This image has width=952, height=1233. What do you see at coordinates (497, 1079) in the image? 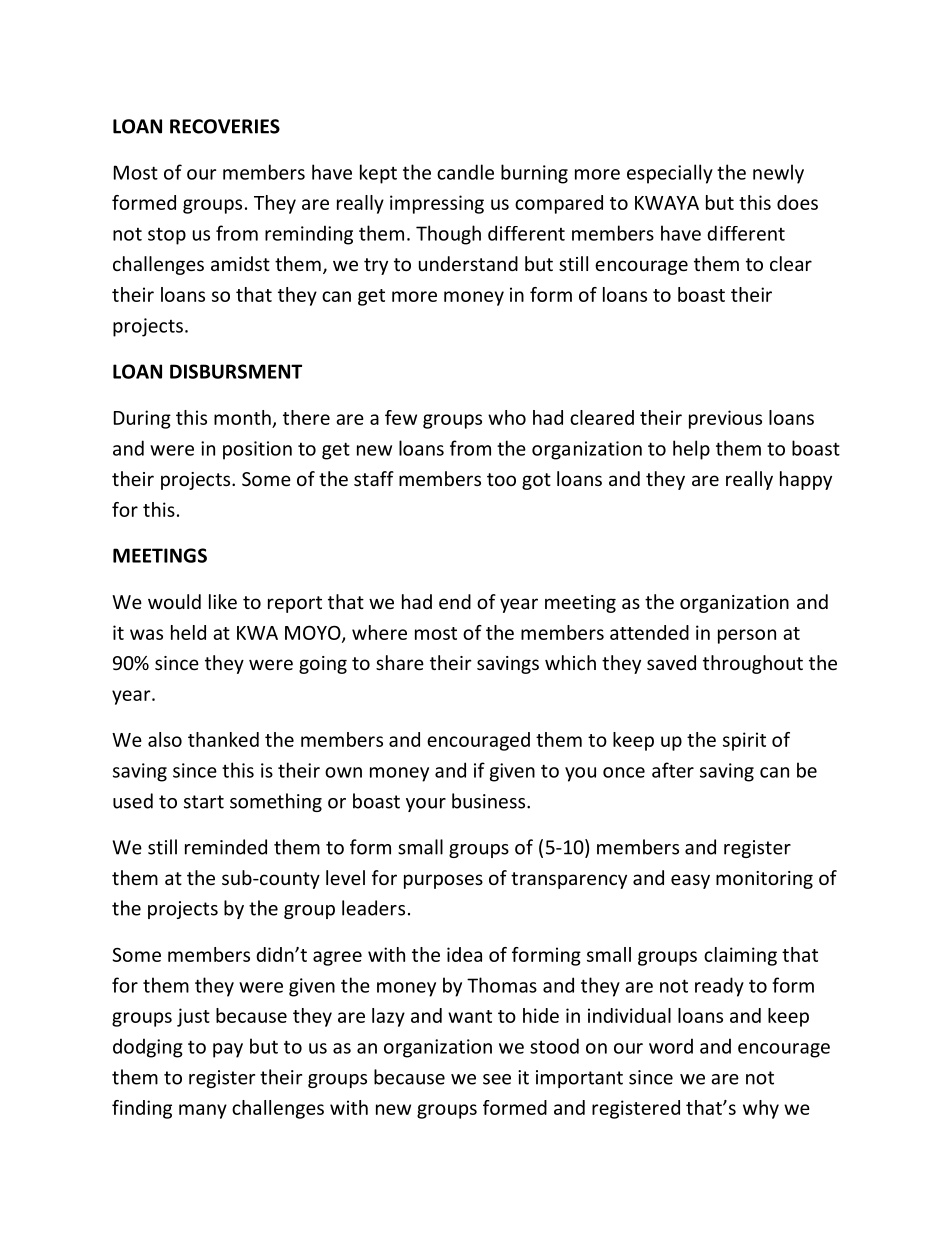
I see `see` at bounding box center [497, 1079].
